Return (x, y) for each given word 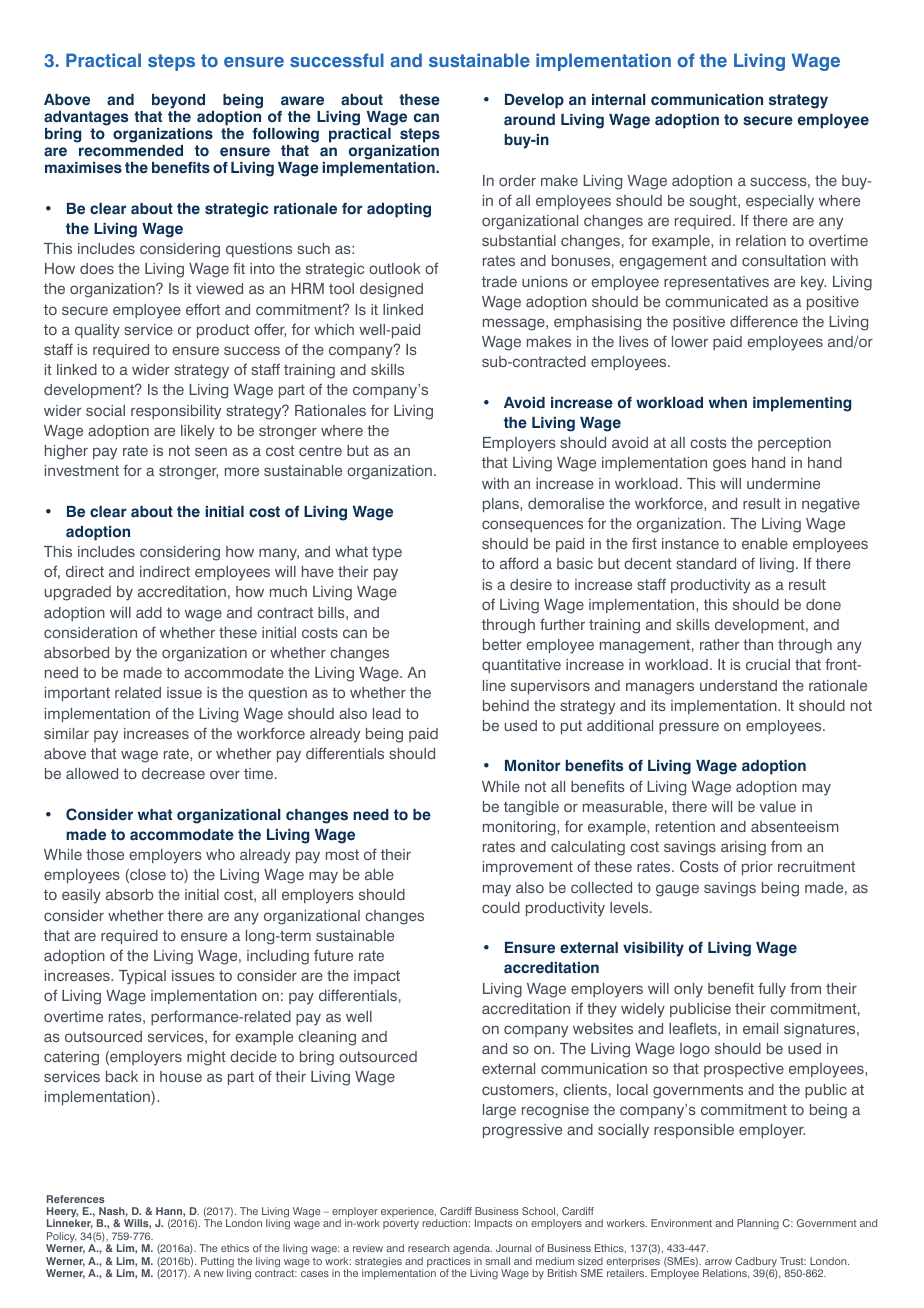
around (529, 120)
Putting (217, 1263)
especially (780, 202)
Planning (758, 1224)
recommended (131, 151)
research (428, 1248)
